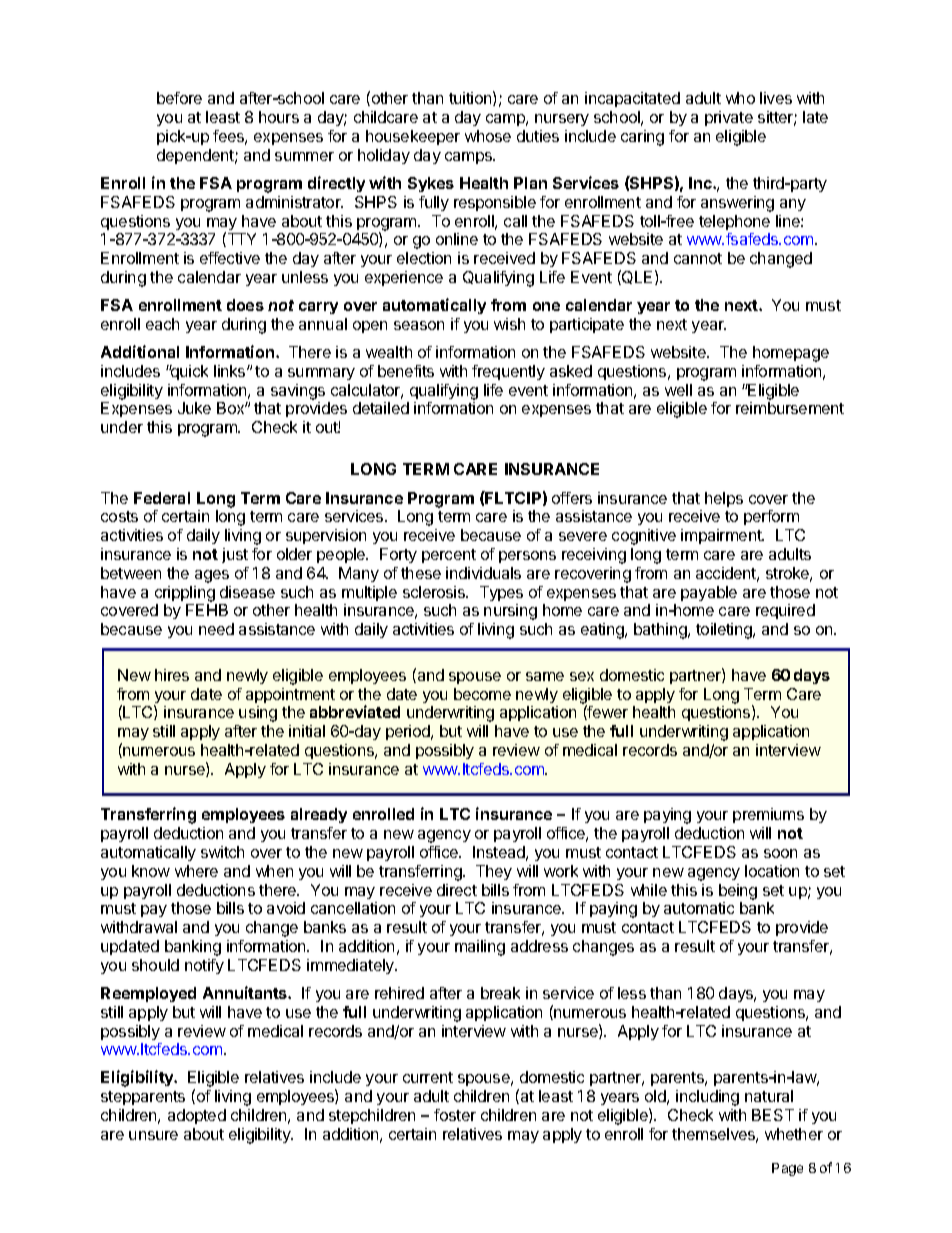  I want to click on adopted, so click(197, 1116).
